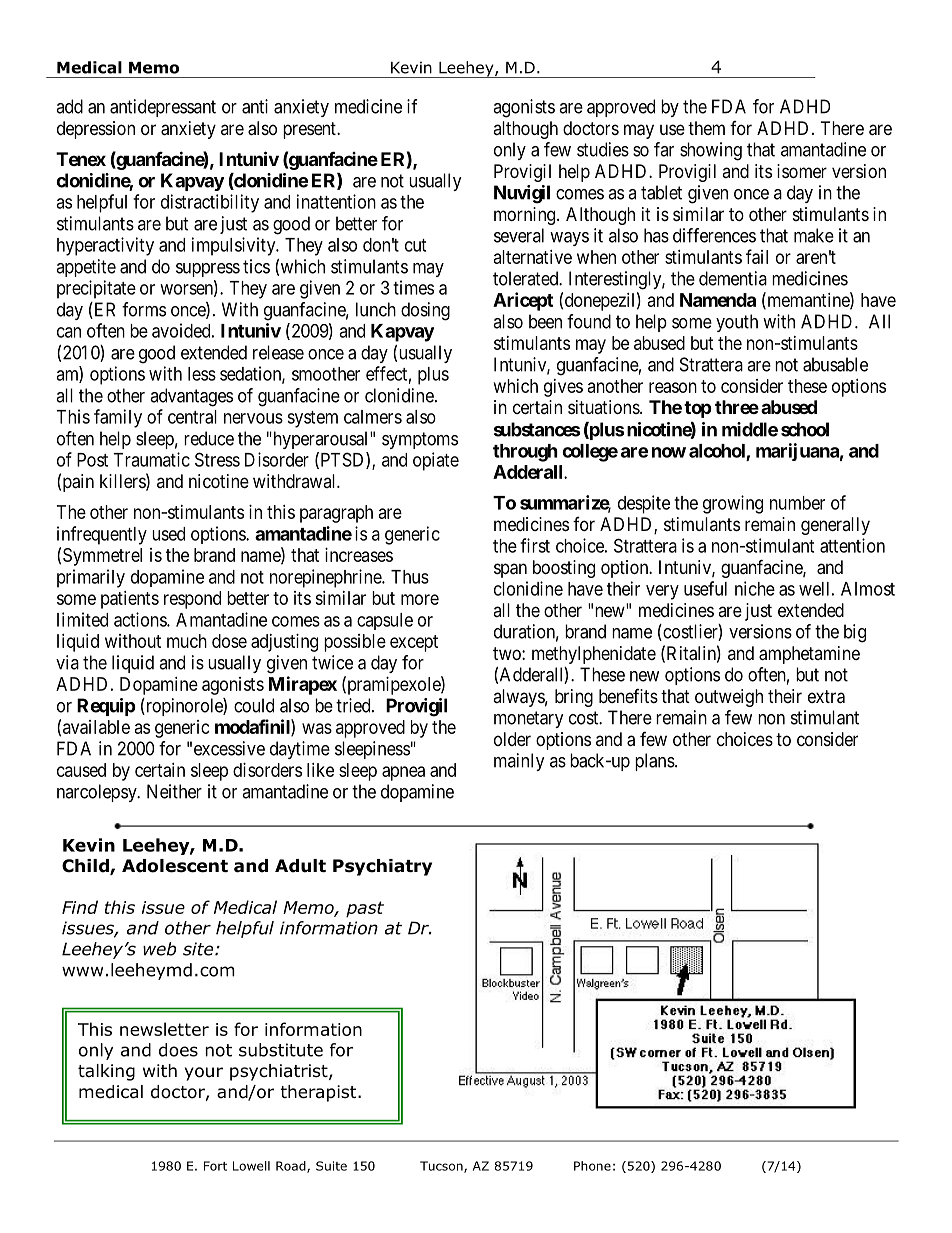 Image resolution: width=952 pixels, height=1233 pixels. What do you see at coordinates (403, 773) in the document?
I see `apnea` at bounding box center [403, 773].
